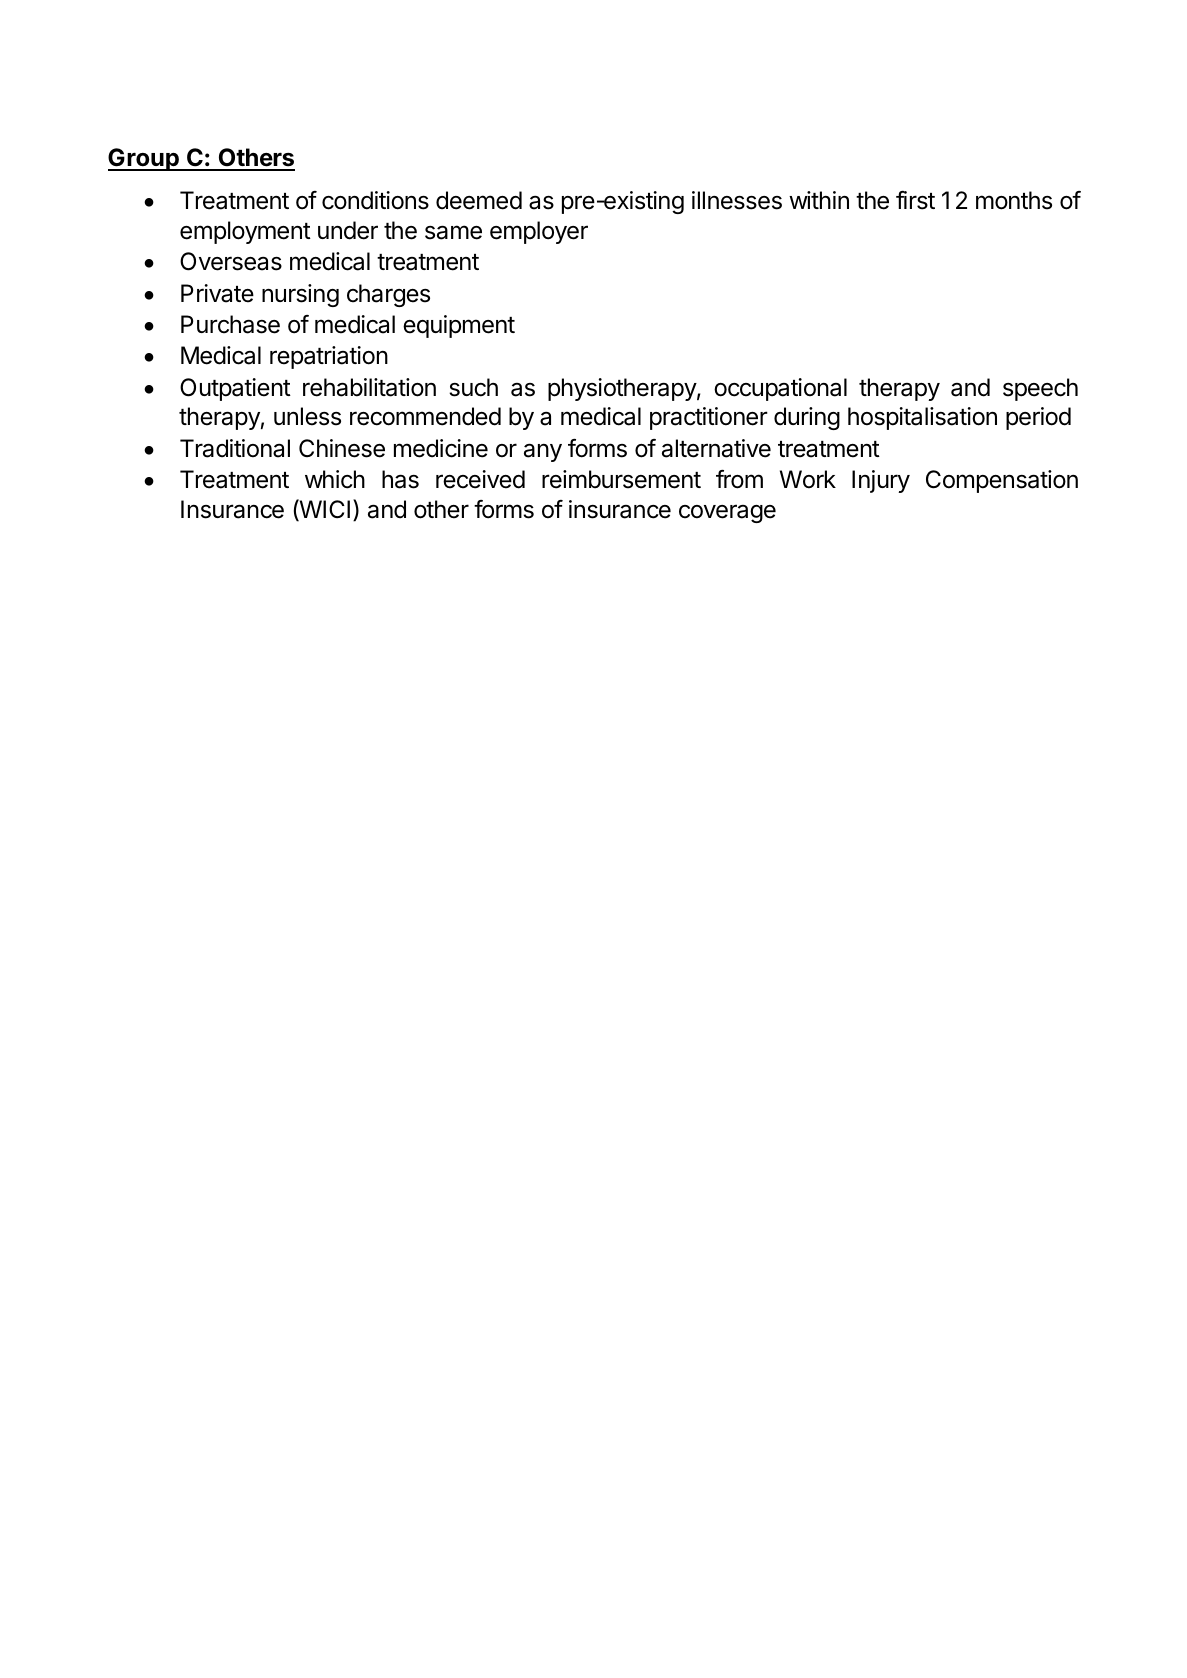 Image resolution: width=1187 pixels, height=1678 pixels. I want to click on any, so click(543, 452).
